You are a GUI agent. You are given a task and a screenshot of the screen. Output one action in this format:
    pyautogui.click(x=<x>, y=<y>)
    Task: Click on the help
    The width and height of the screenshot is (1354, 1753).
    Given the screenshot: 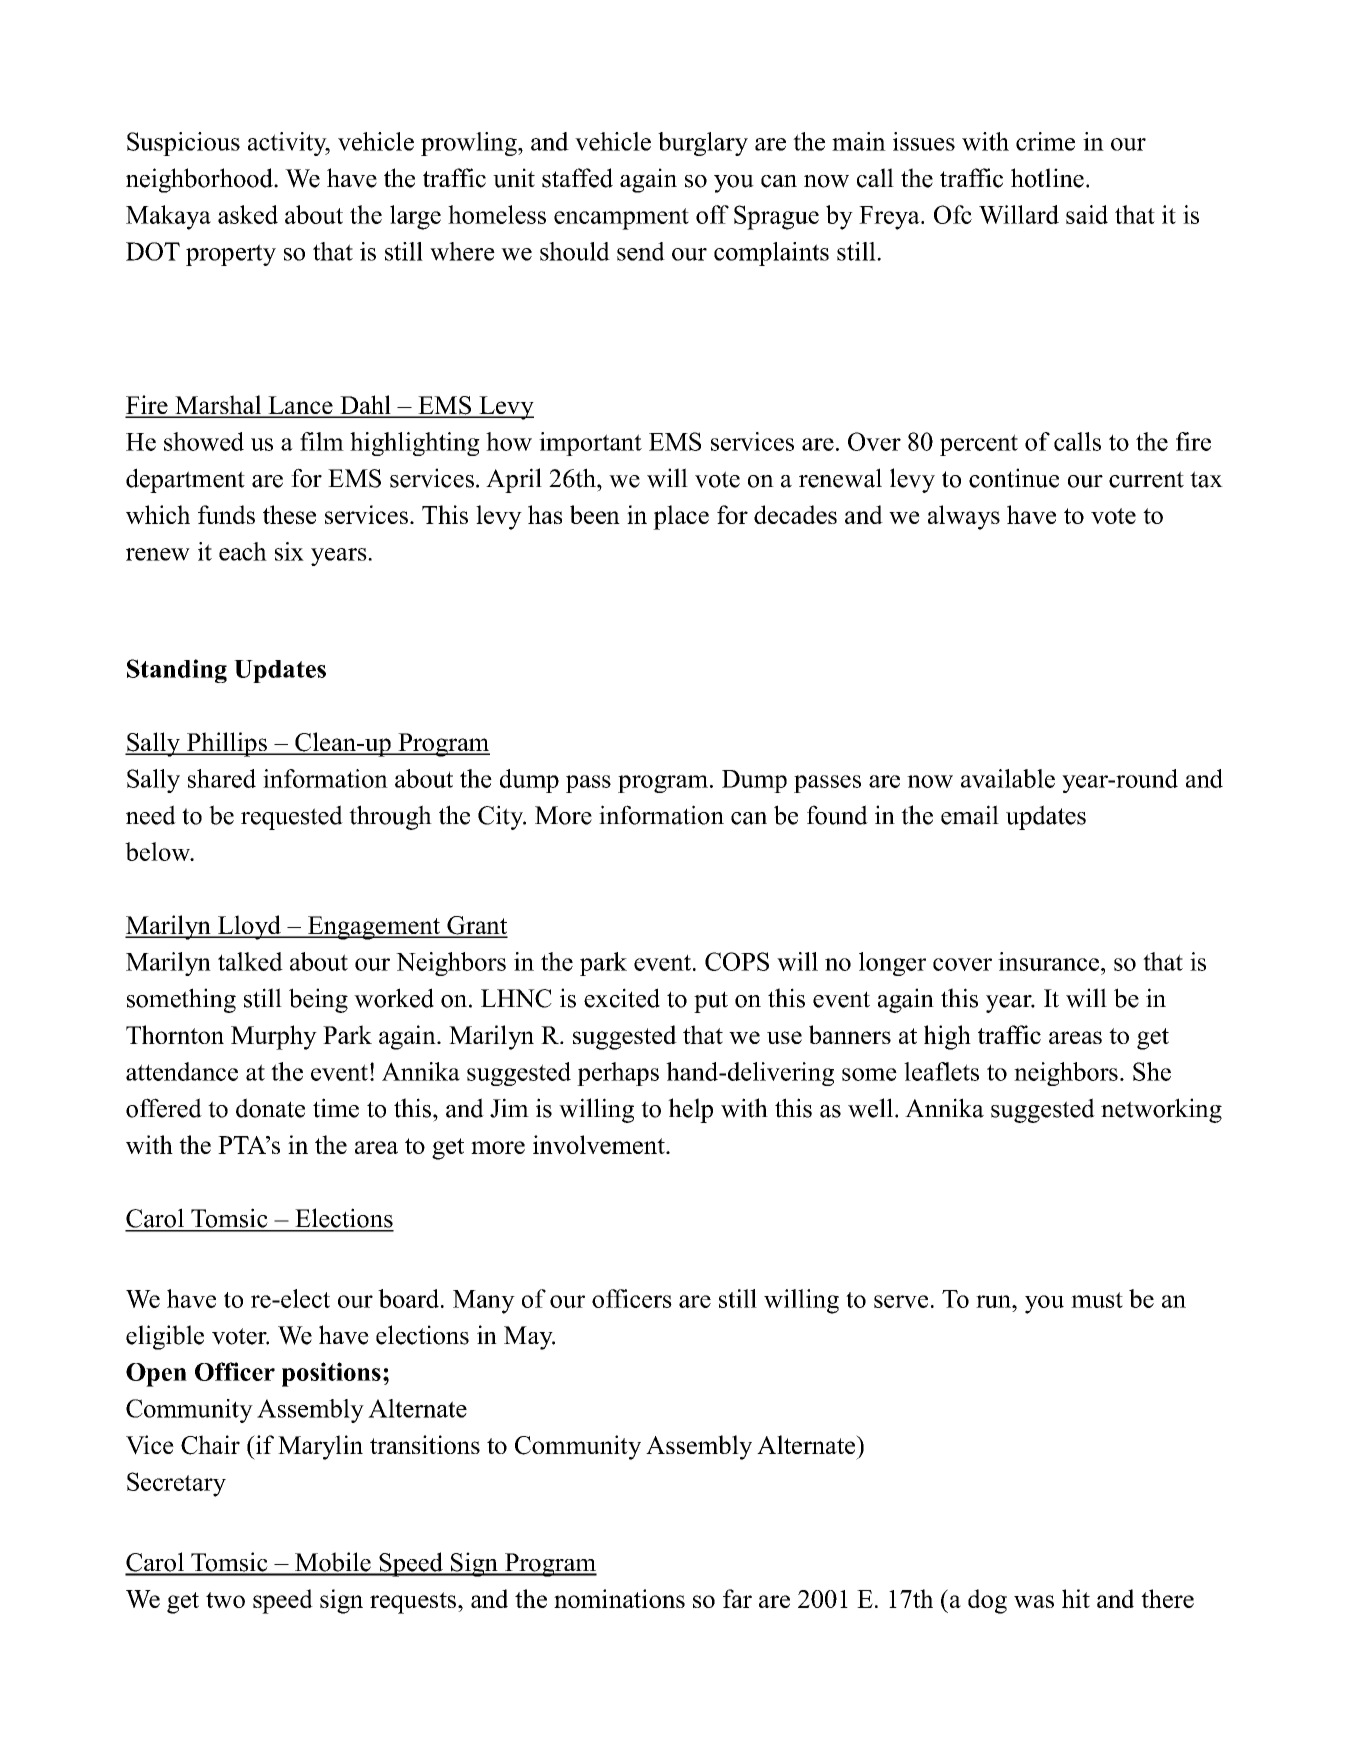 What is the action you would take?
    pyautogui.click(x=690, y=1110)
